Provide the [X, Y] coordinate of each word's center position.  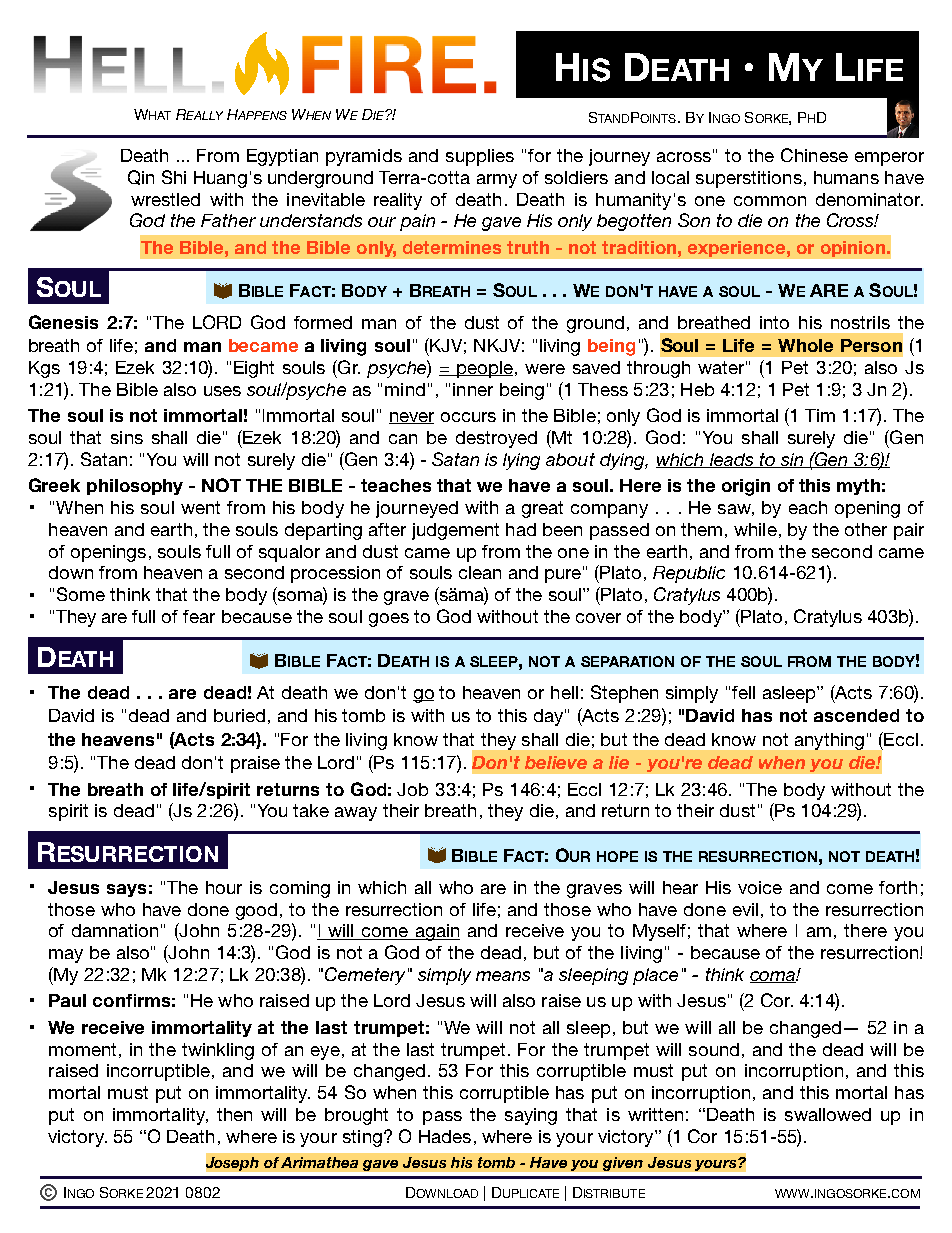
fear [199, 616]
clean [480, 572]
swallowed [828, 1114]
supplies [480, 157]
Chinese [814, 155]
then [234, 1114]
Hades [445, 1136]
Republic [689, 574]
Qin [141, 177]
